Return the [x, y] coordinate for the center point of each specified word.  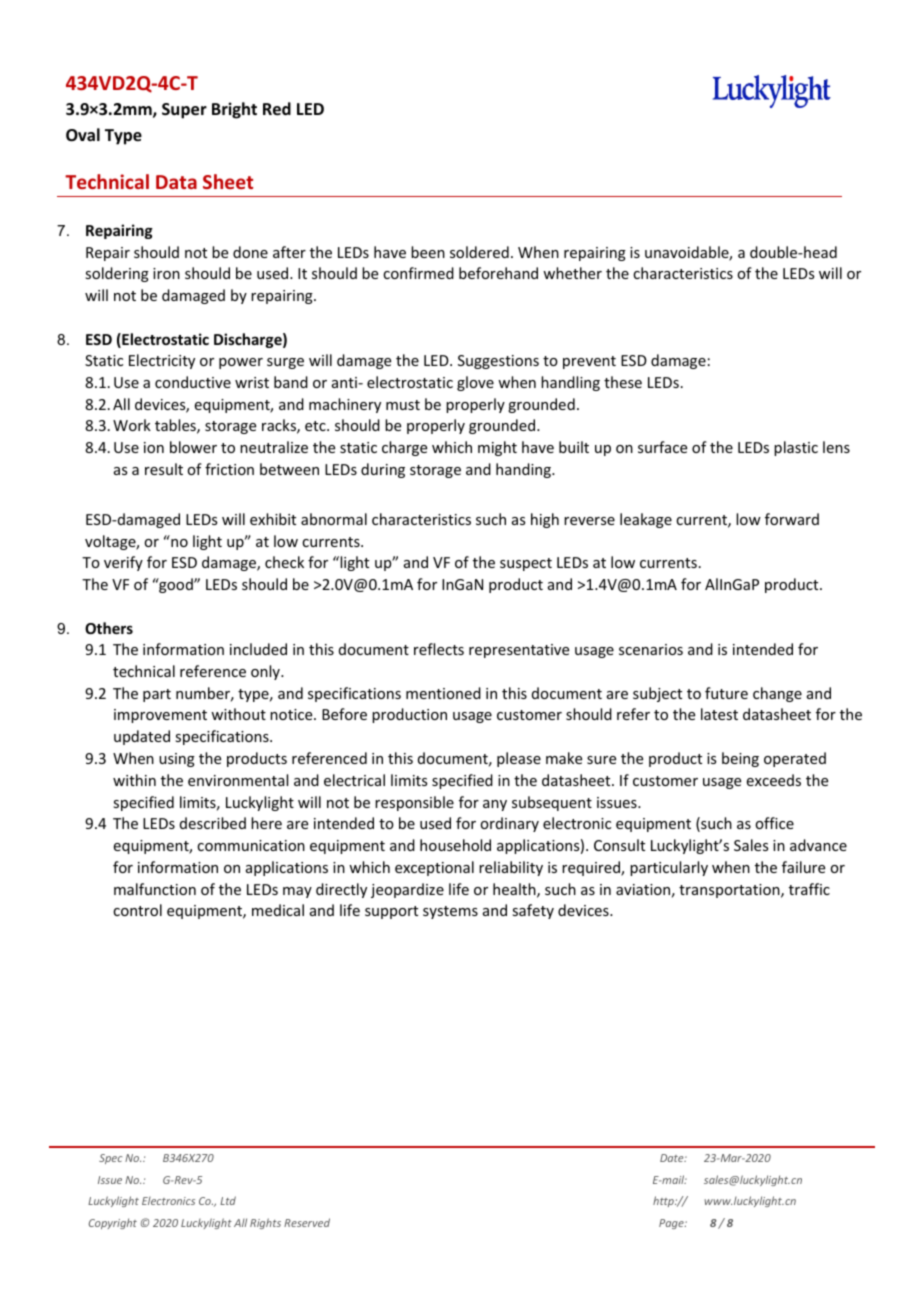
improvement [160, 716]
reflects [439, 649]
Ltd [228, 1200]
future [726, 693]
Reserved [307, 1222]
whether [572, 273]
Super [184, 111]
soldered [479, 252]
